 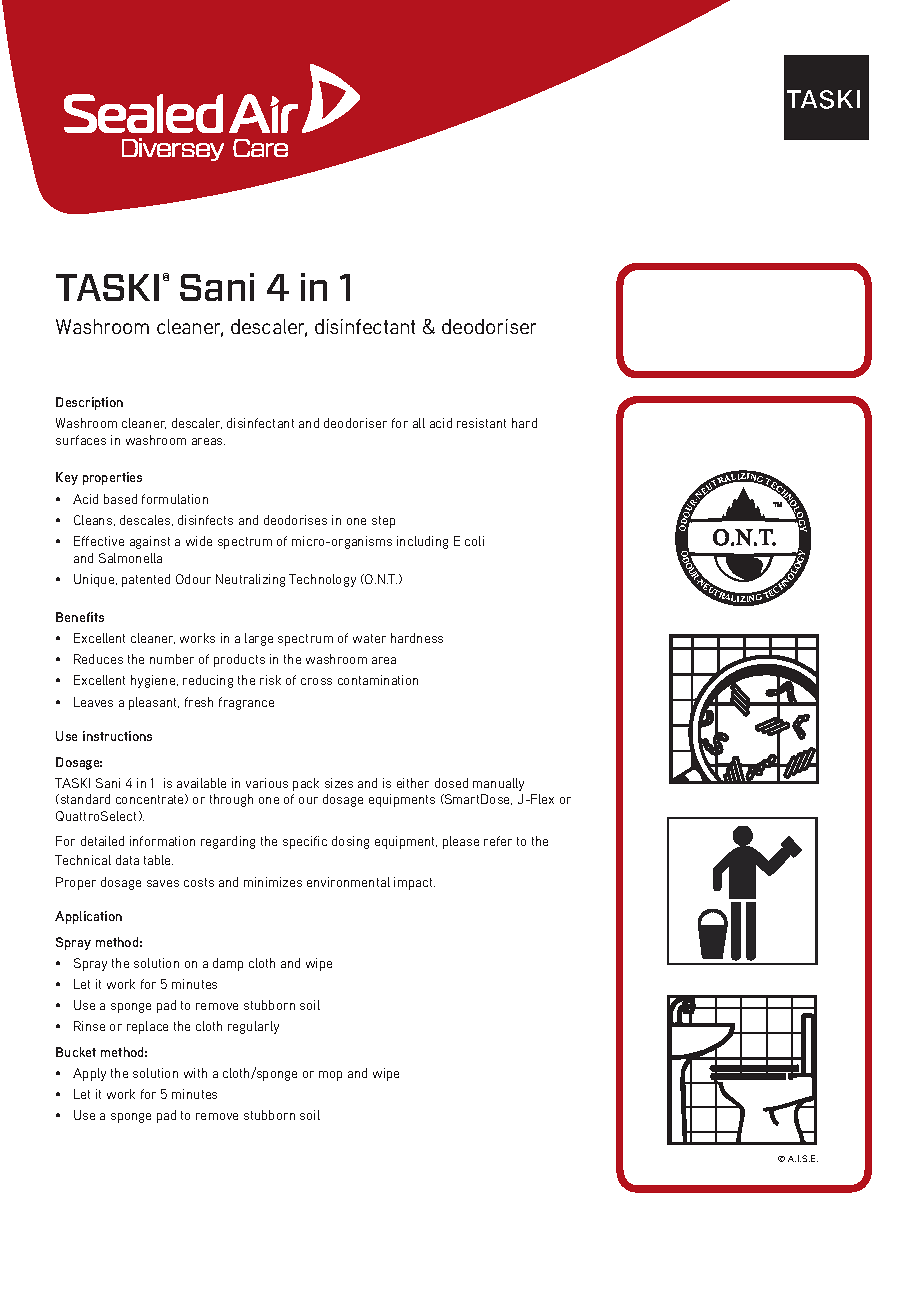 What do you see at coordinates (330, 1076) in the screenshot?
I see `mop` at bounding box center [330, 1076].
